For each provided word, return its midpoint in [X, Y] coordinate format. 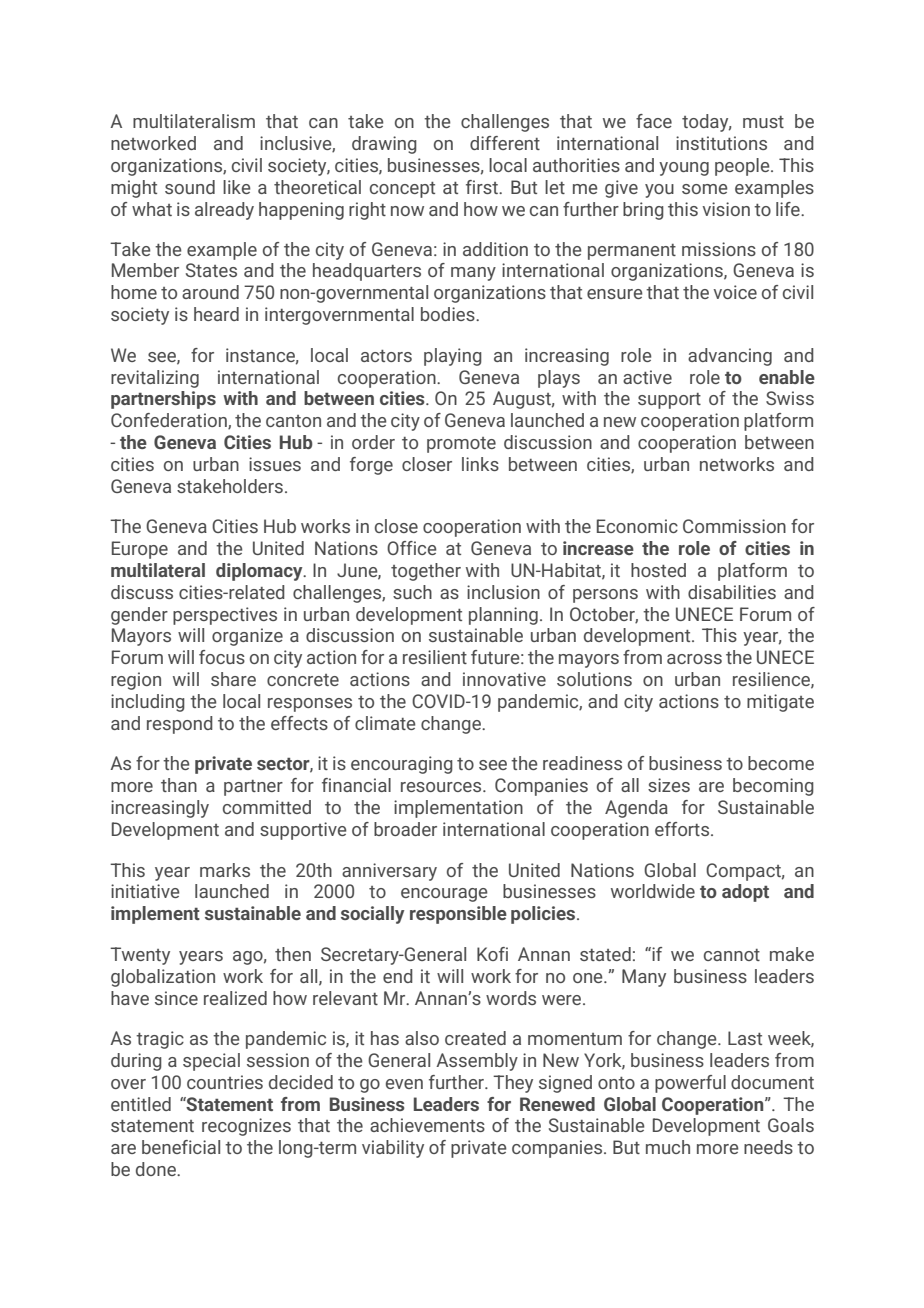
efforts [683, 829]
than [179, 785]
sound [190, 187]
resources [442, 787]
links [480, 464]
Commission [734, 526]
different [505, 143]
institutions [721, 143]
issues [275, 464]
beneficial [181, 1147]
